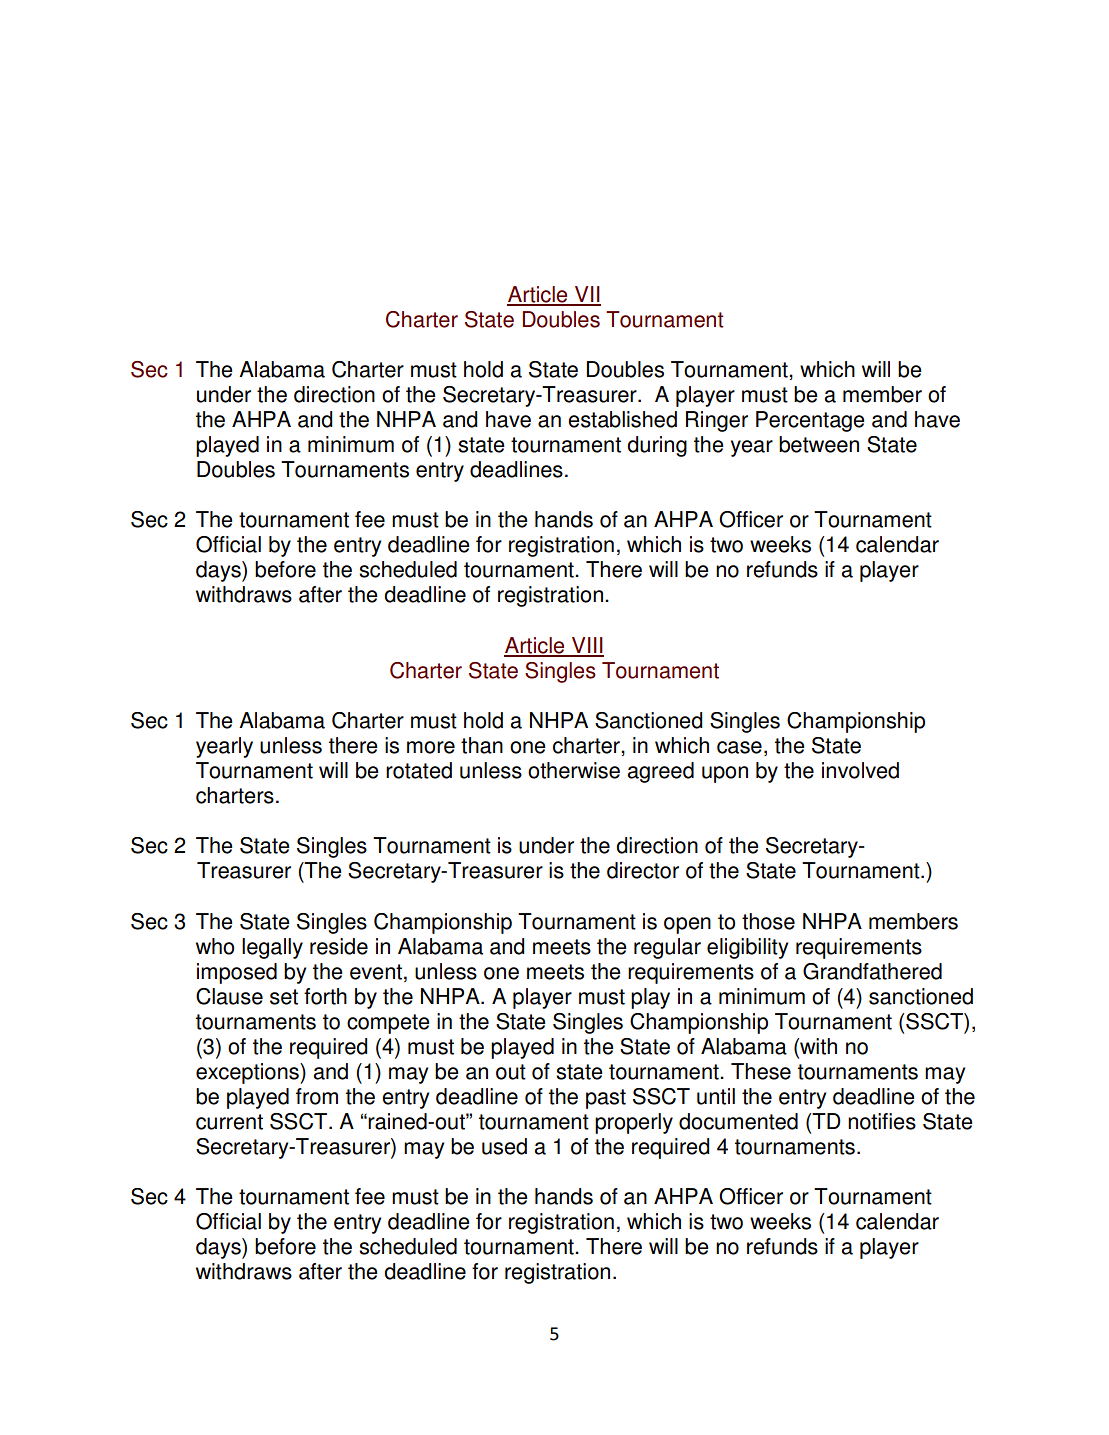  Describe the element at coordinates (860, 770) in the document. I see `involved` at that location.
